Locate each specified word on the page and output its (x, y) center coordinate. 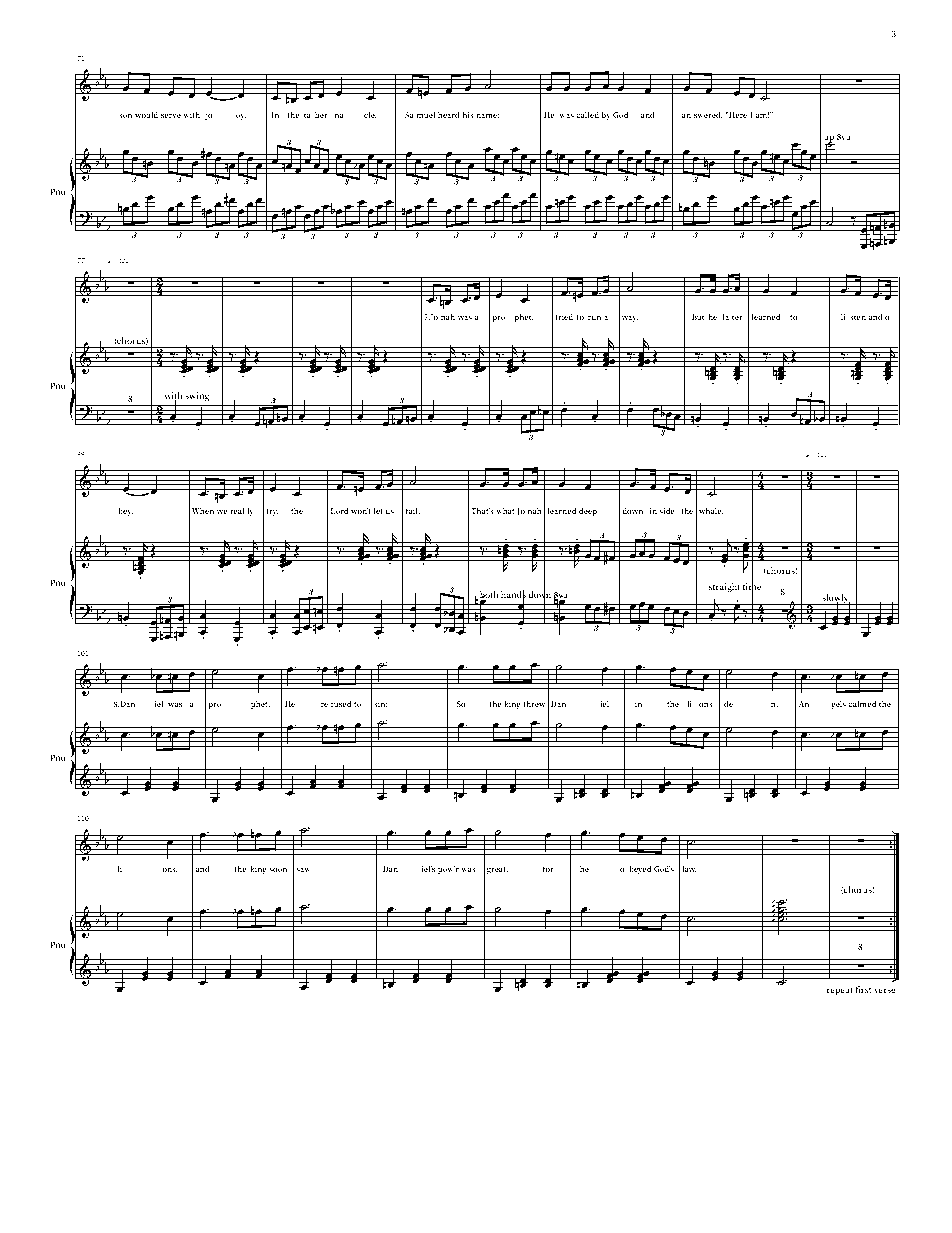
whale (711, 511)
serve (171, 116)
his (468, 115)
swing (197, 397)
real (238, 511)
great (497, 870)
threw (534, 704)
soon (278, 870)
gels (838, 705)
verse (885, 990)
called (587, 115)
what (505, 511)
